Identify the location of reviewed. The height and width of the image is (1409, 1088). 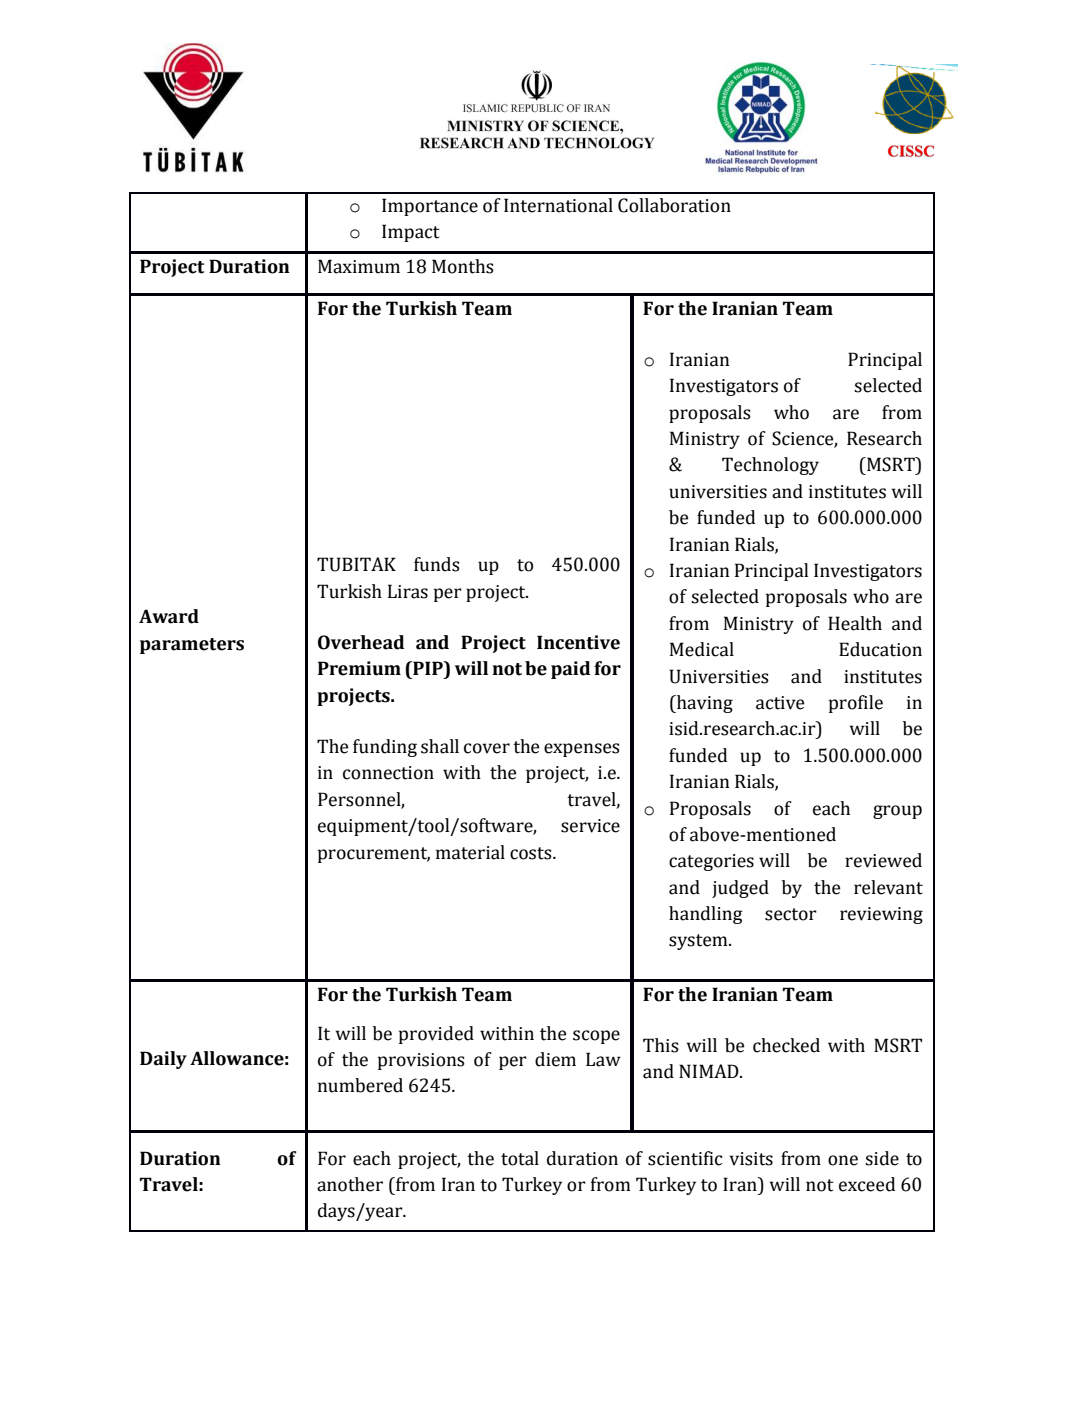
(883, 860).
